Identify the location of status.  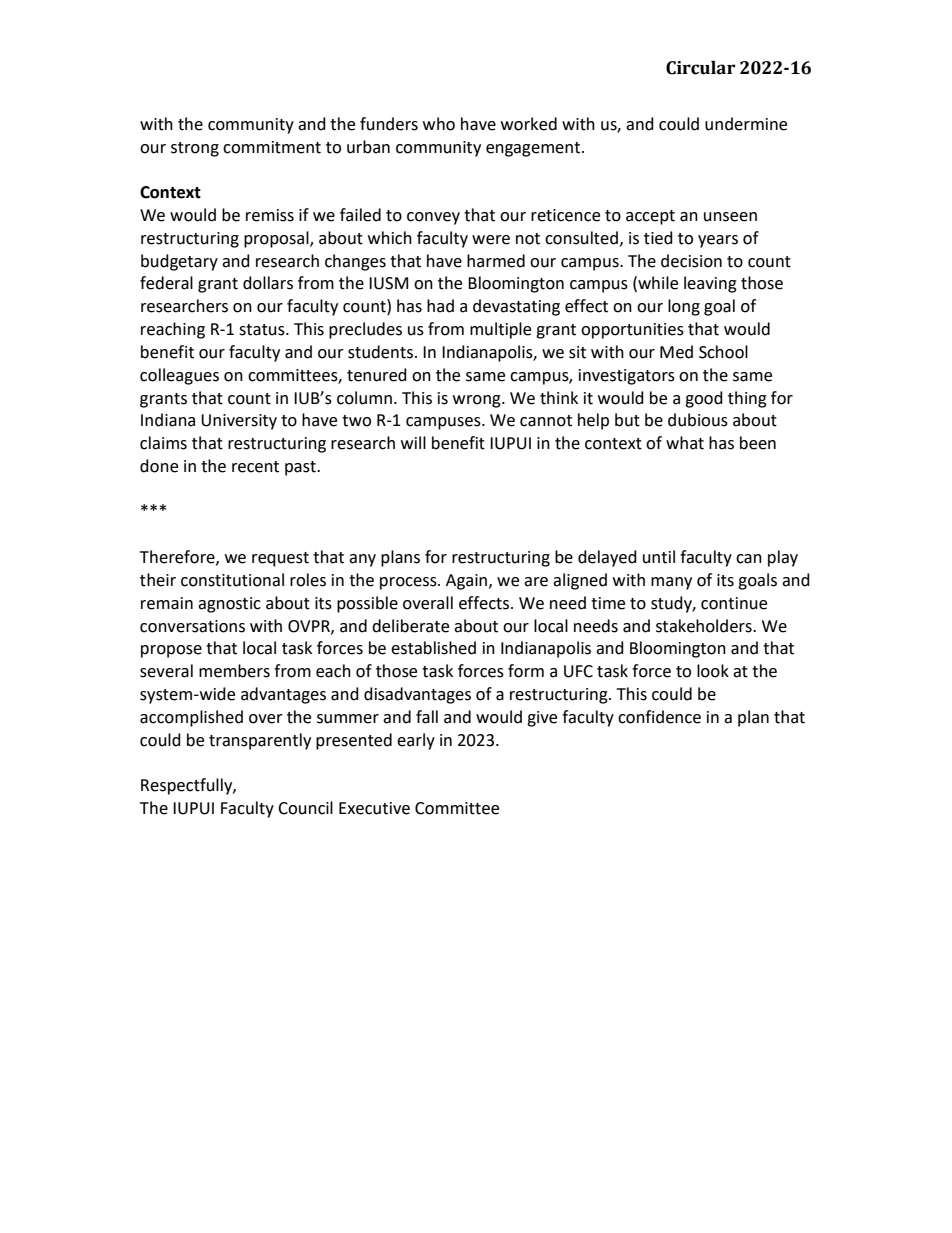
(263, 330).
